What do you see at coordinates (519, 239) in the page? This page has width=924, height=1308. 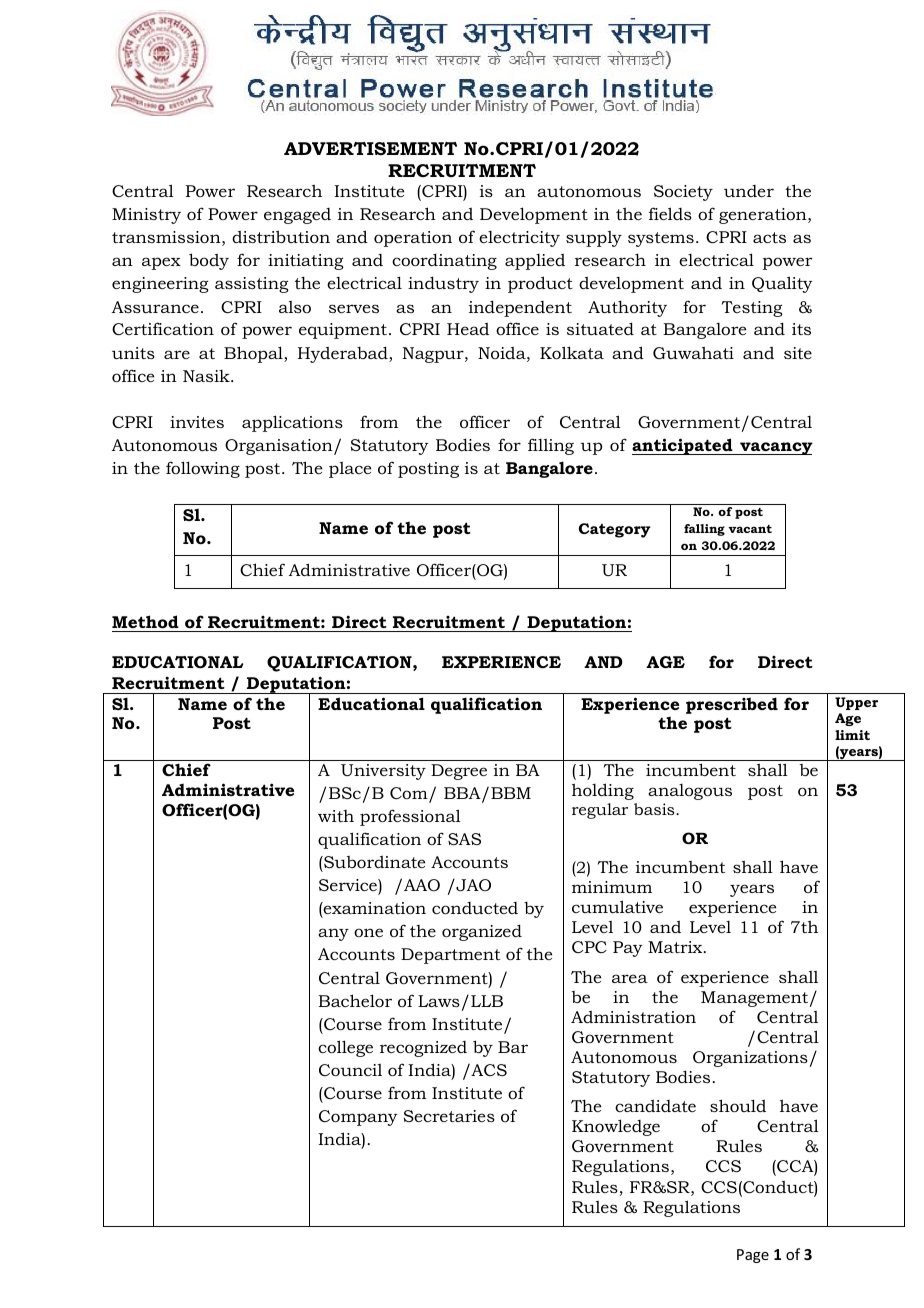 I see `electricity` at bounding box center [519, 239].
